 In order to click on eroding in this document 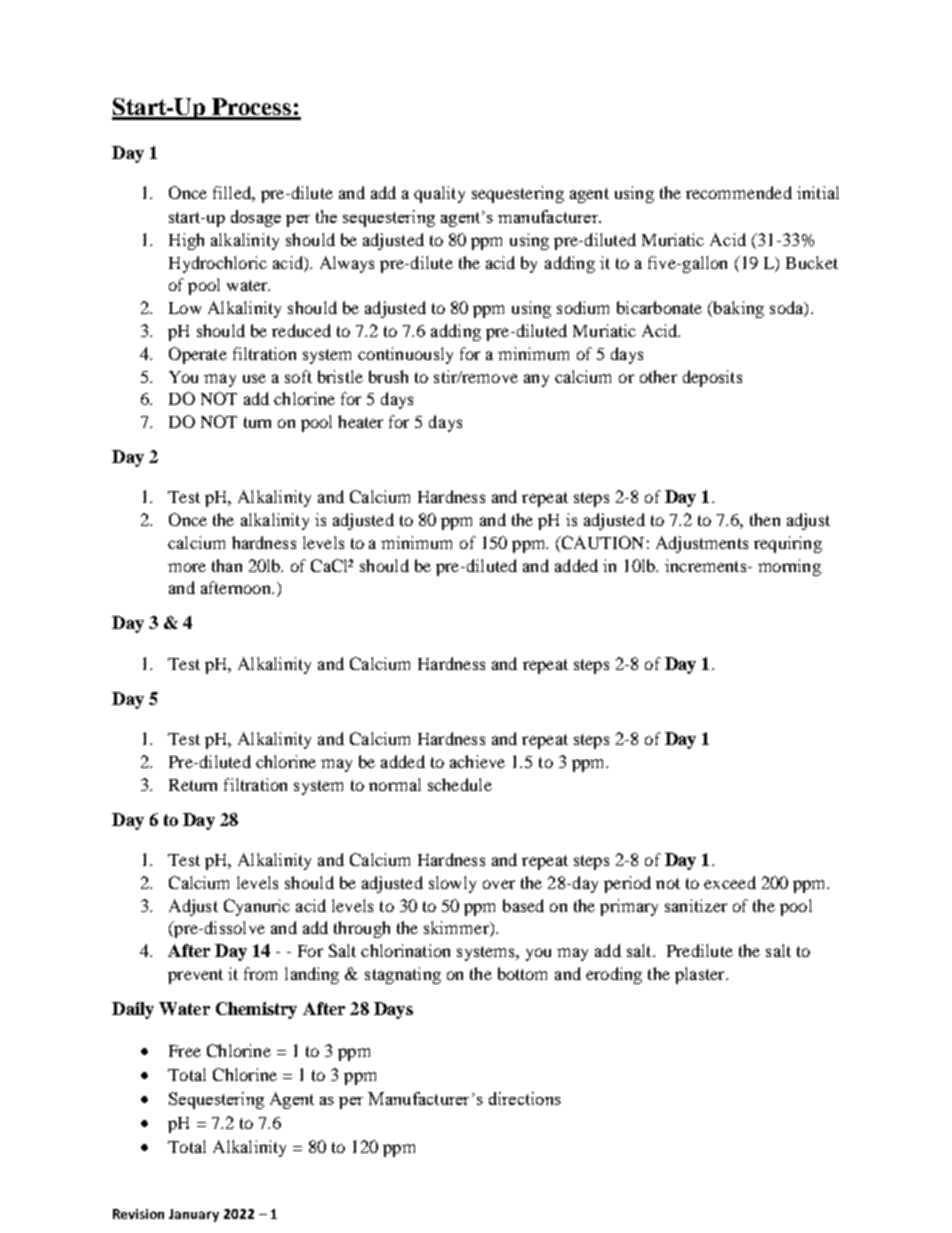, I will do `click(614, 975)`.
